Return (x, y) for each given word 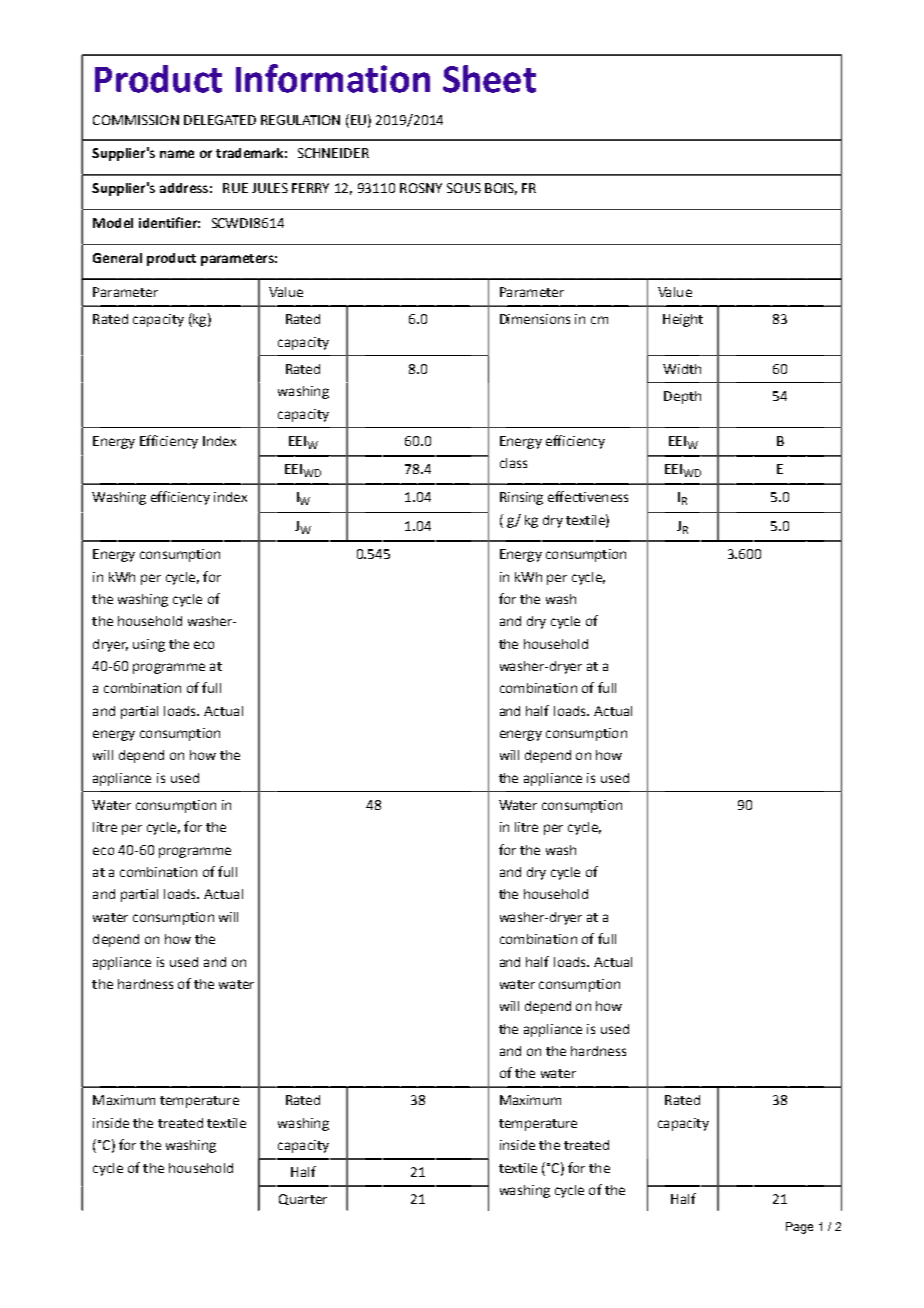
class (513, 463)
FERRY (310, 188)
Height (683, 320)
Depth (682, 397)
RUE (235, 188)
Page (799, 1228)
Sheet (489, 79)
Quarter (303, 1199)
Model (113, 223)
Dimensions (535, 319)
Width (682, 369)
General (117, 258)
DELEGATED (220, 120)
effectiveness (588, 496)
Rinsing (521, 498)
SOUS (464, 188)
